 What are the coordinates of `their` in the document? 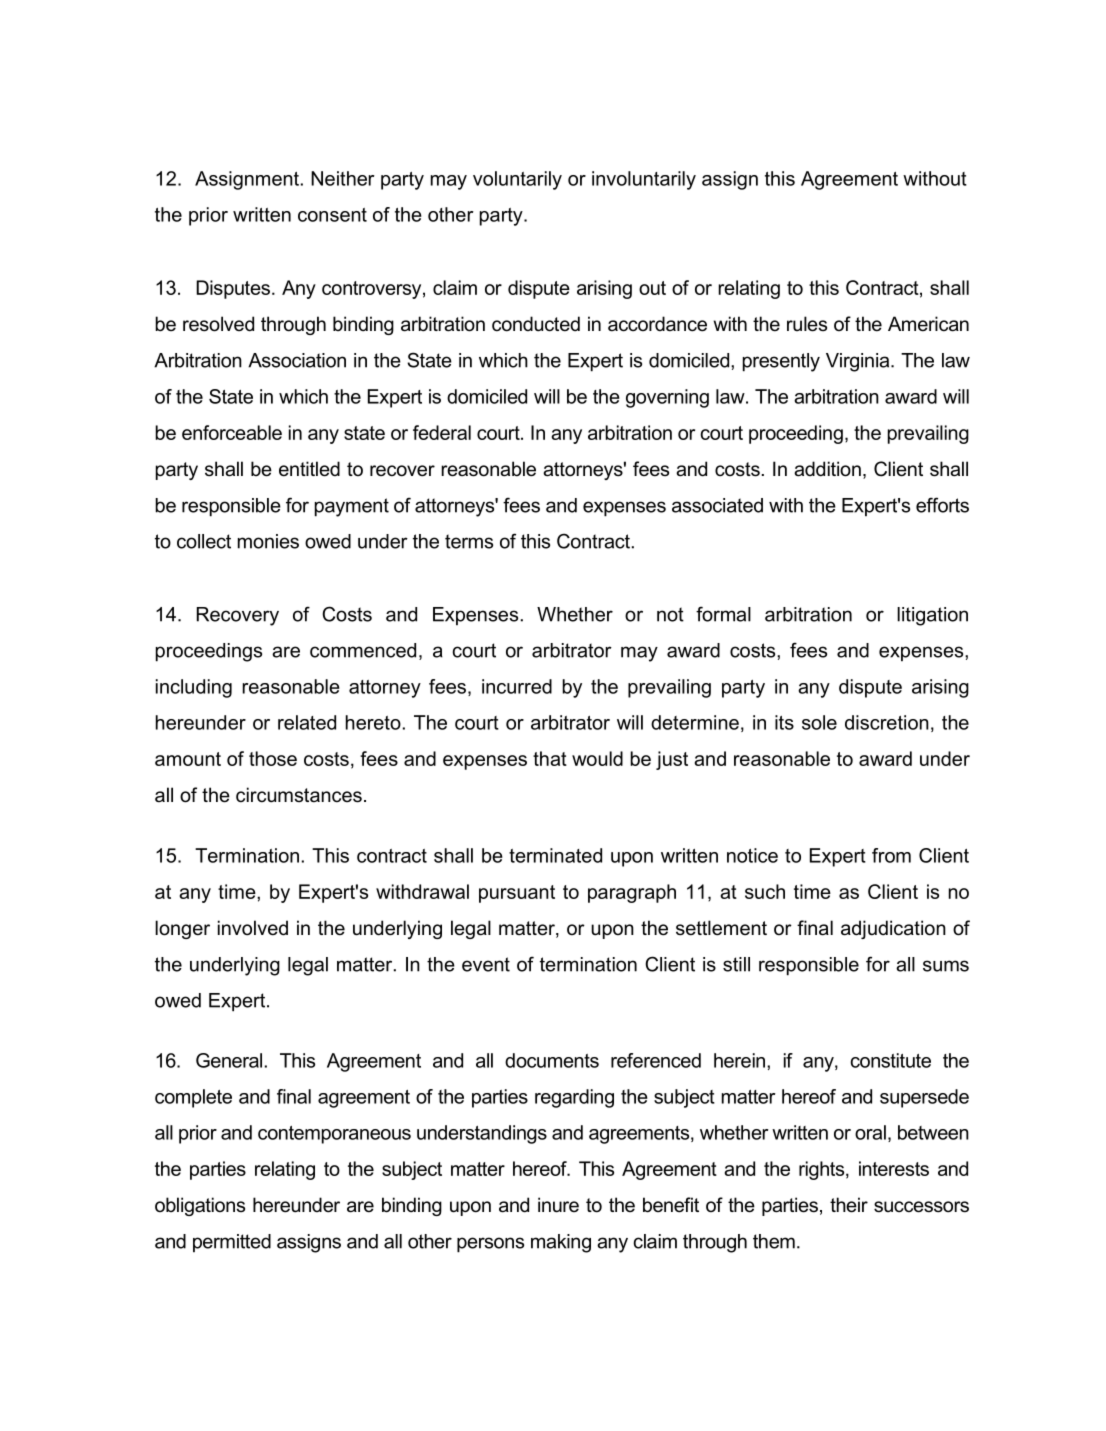 It's located at (849, 1205).
